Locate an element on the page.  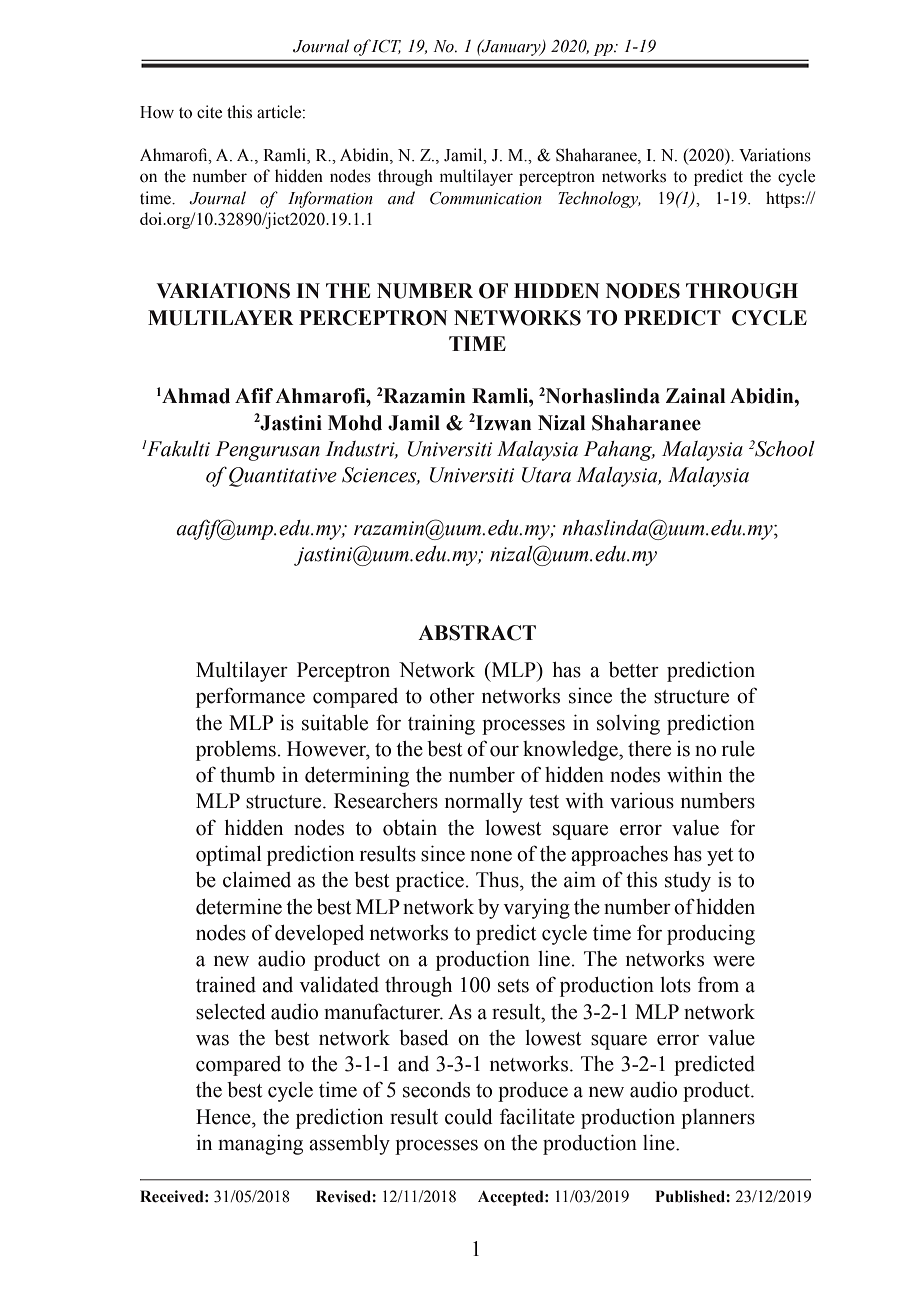
various is located at coordinates (642, 801).
